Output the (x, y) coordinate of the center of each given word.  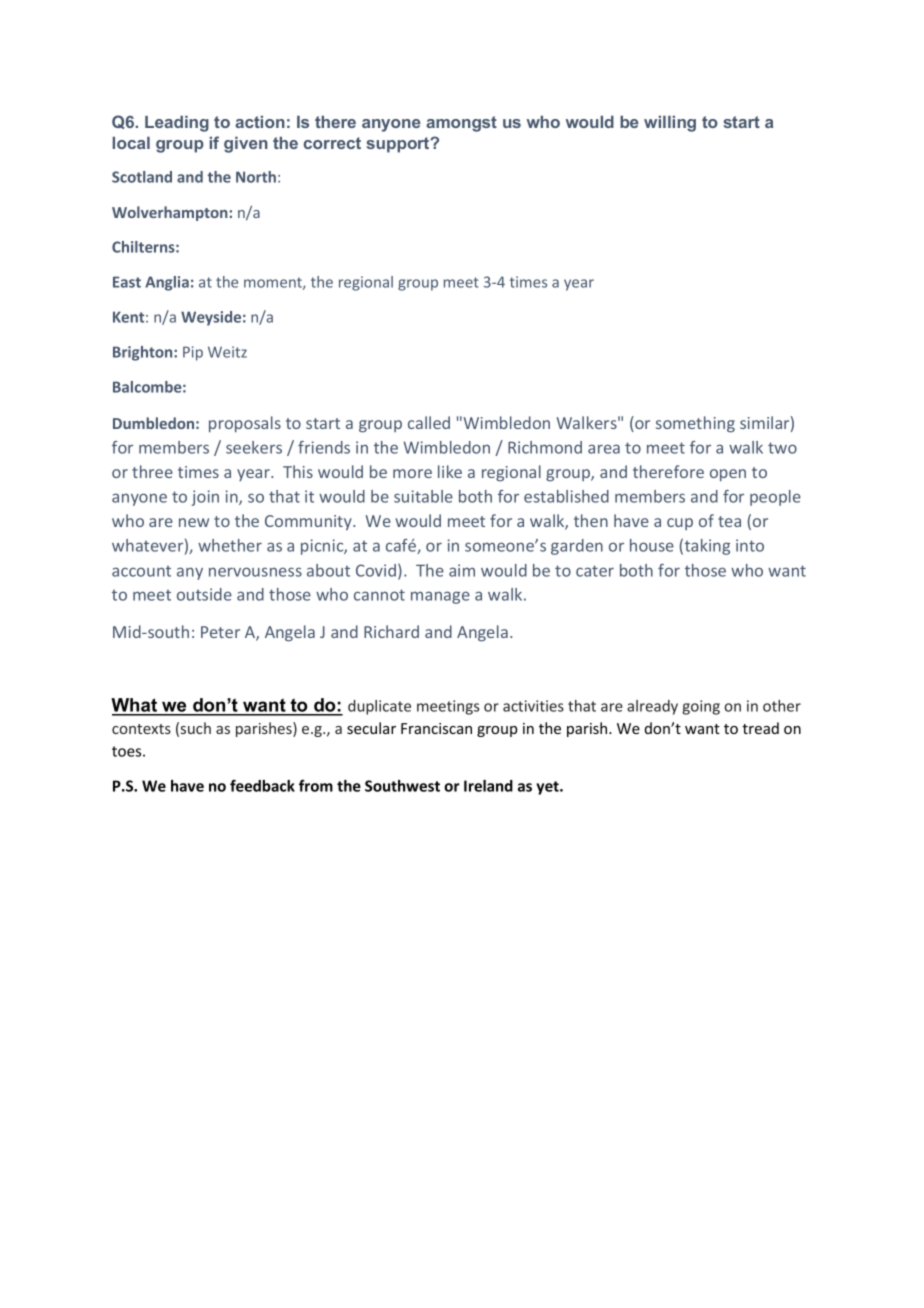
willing (670, 124)
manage (440, 597)
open (728, 475)
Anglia (167, 283)
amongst (461, 124)
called (429, 422)
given (246, 145)
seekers (254, 447)
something (695, 424)
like (450, 471)
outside (204, 594)
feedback (262, 785)
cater (595, 571)
